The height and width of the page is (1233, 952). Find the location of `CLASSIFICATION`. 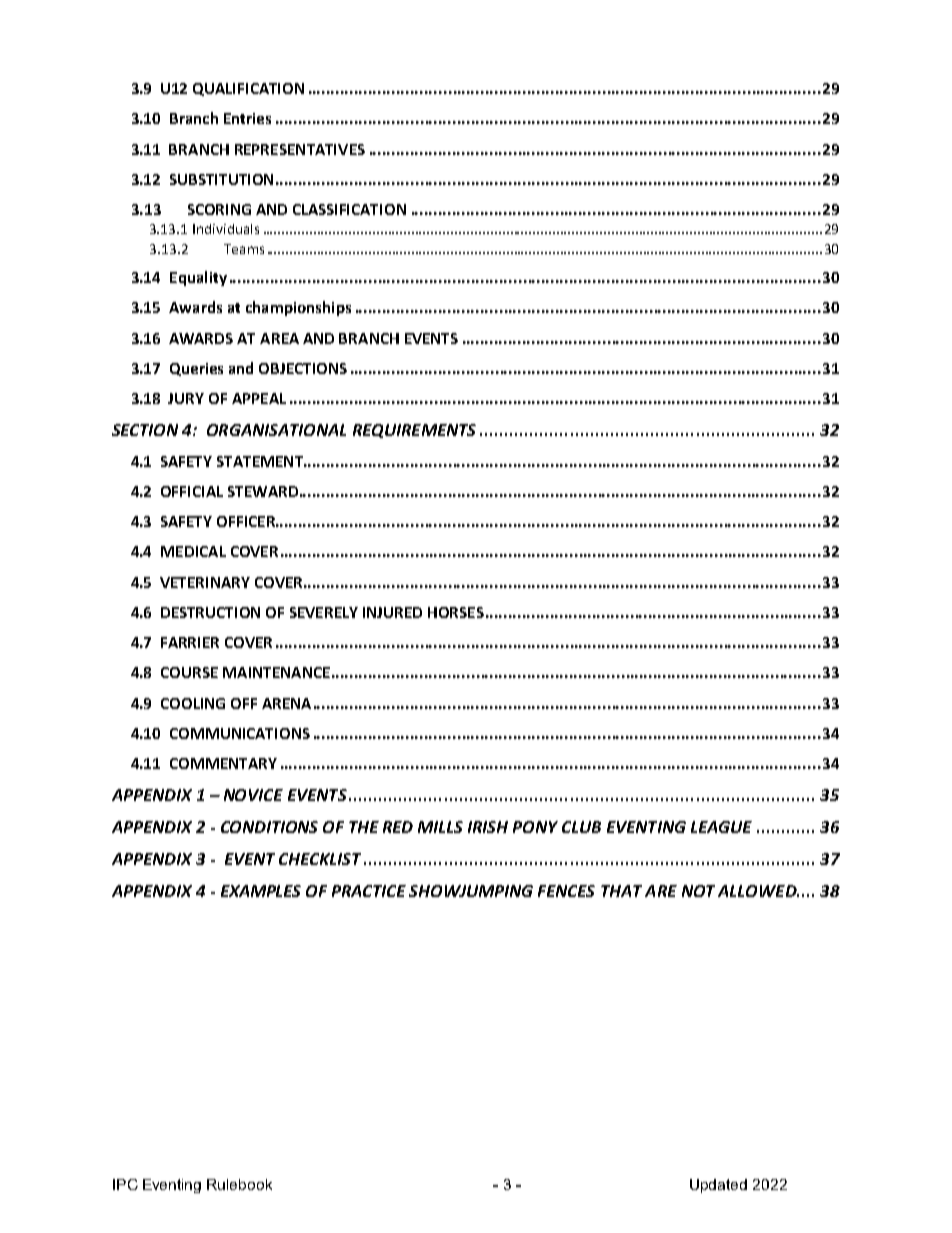

CLASSIFICATION is located at coordinates (349, 209).
